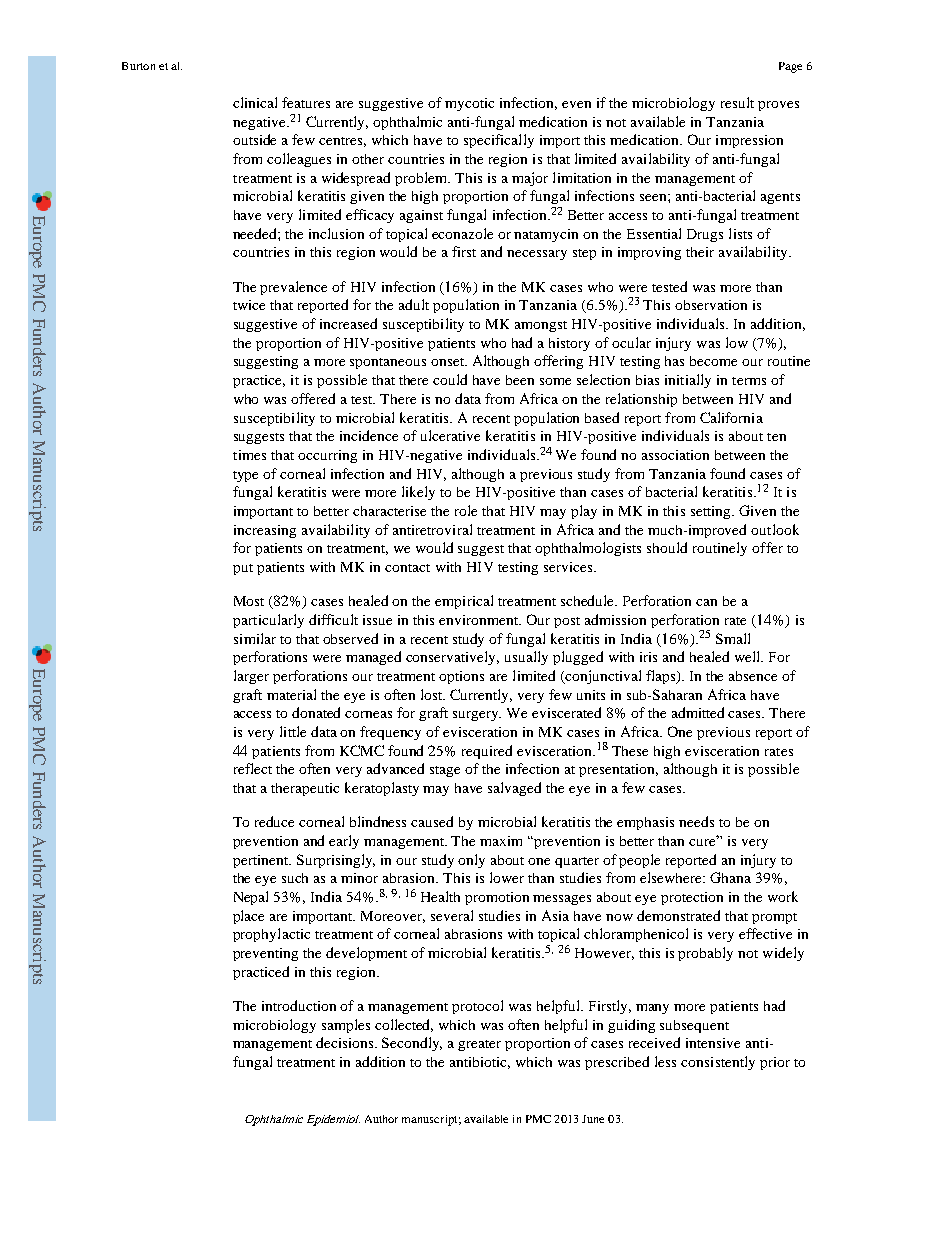  Describe the element at coordinates (487, 752) in the document. I see `required` at that location.
